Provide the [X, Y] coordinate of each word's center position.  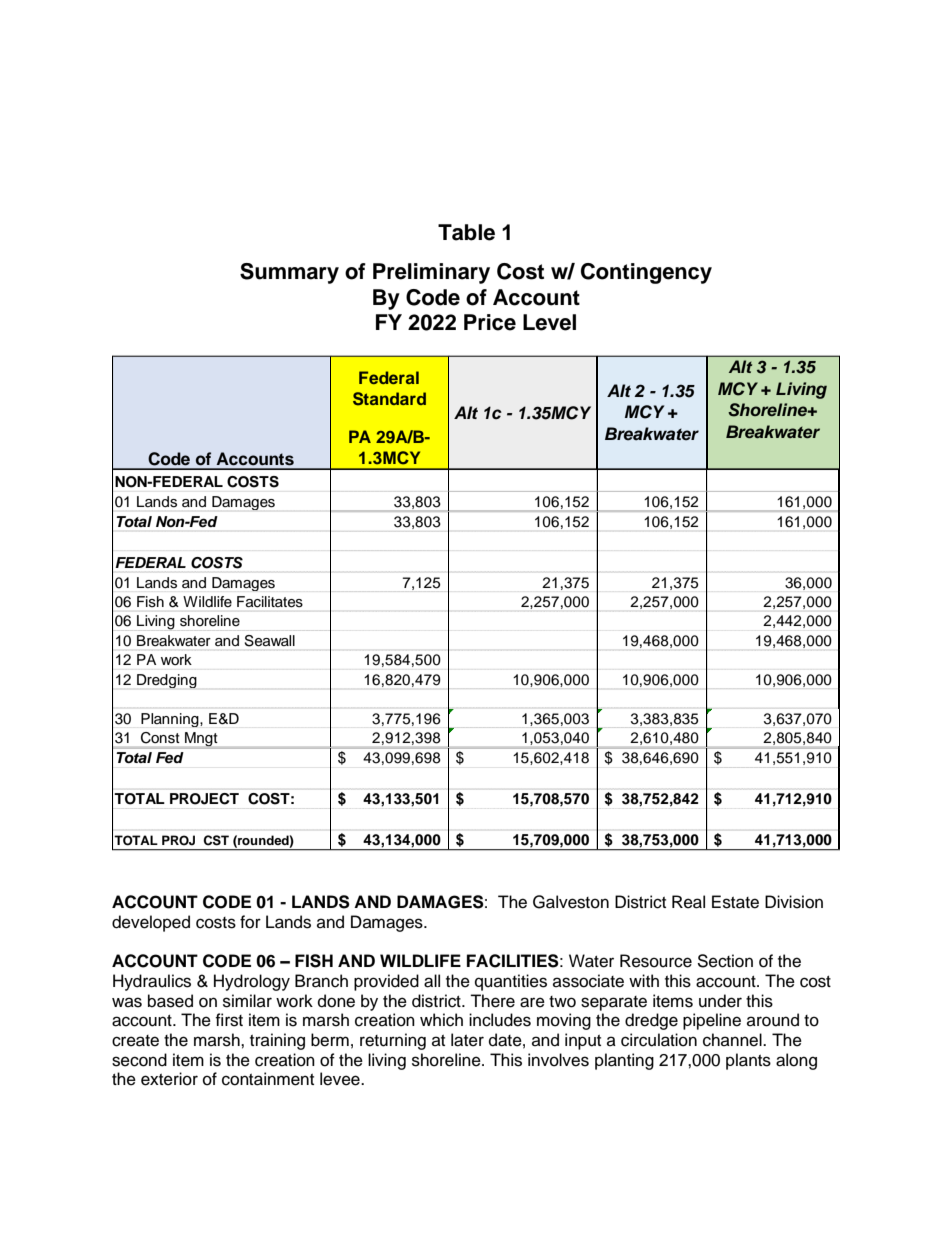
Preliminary [431, 273]
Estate [735, 902]
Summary [289, 273]
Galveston [571, 902]
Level [549, 322]
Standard [389, 399]
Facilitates [270, 601]
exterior [169, 1079]
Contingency [646, 273]
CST [216, 840]
